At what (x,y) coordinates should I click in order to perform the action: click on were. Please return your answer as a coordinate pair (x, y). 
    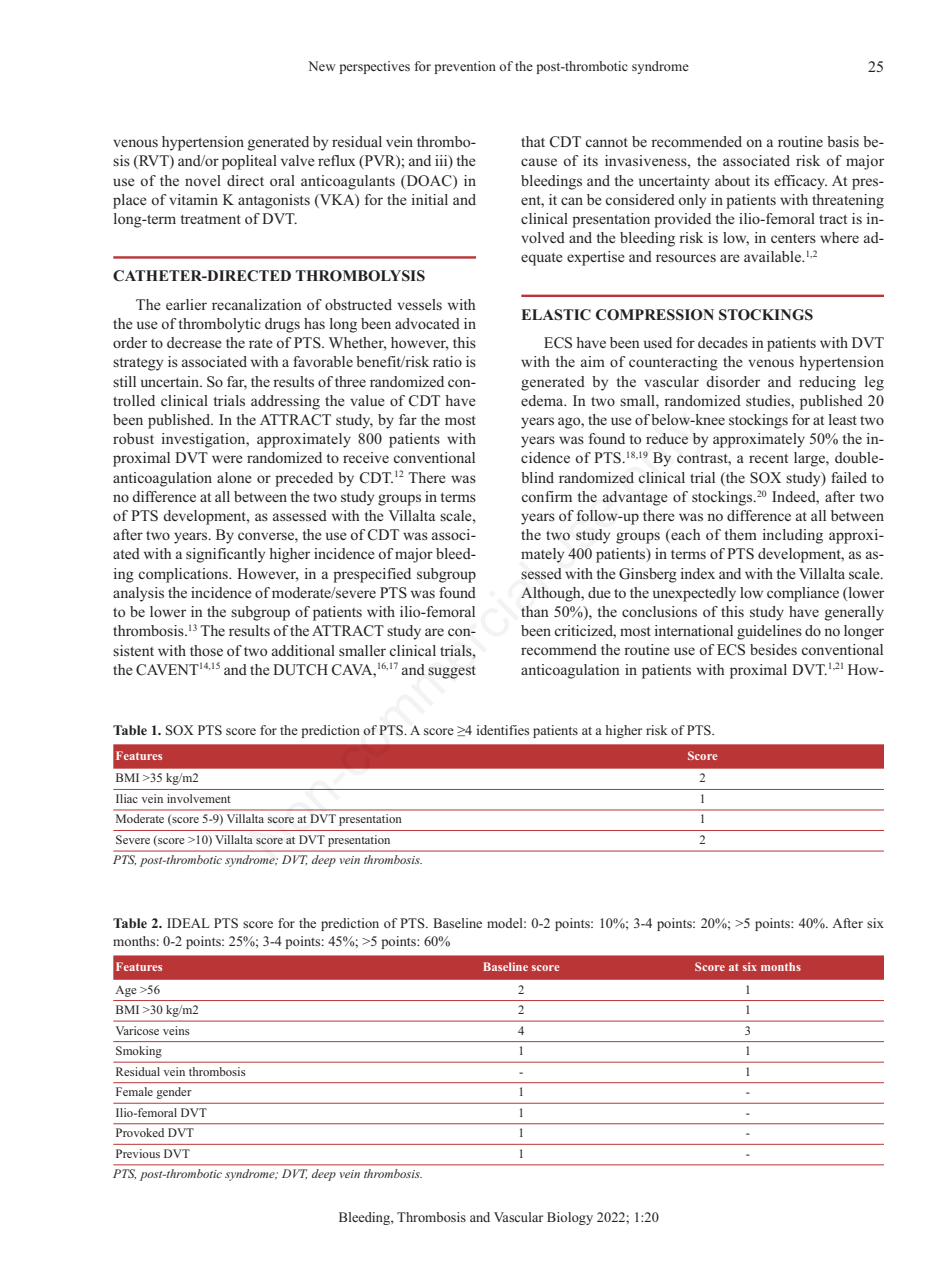
    Looking at the image, I should click on (227, 459).
